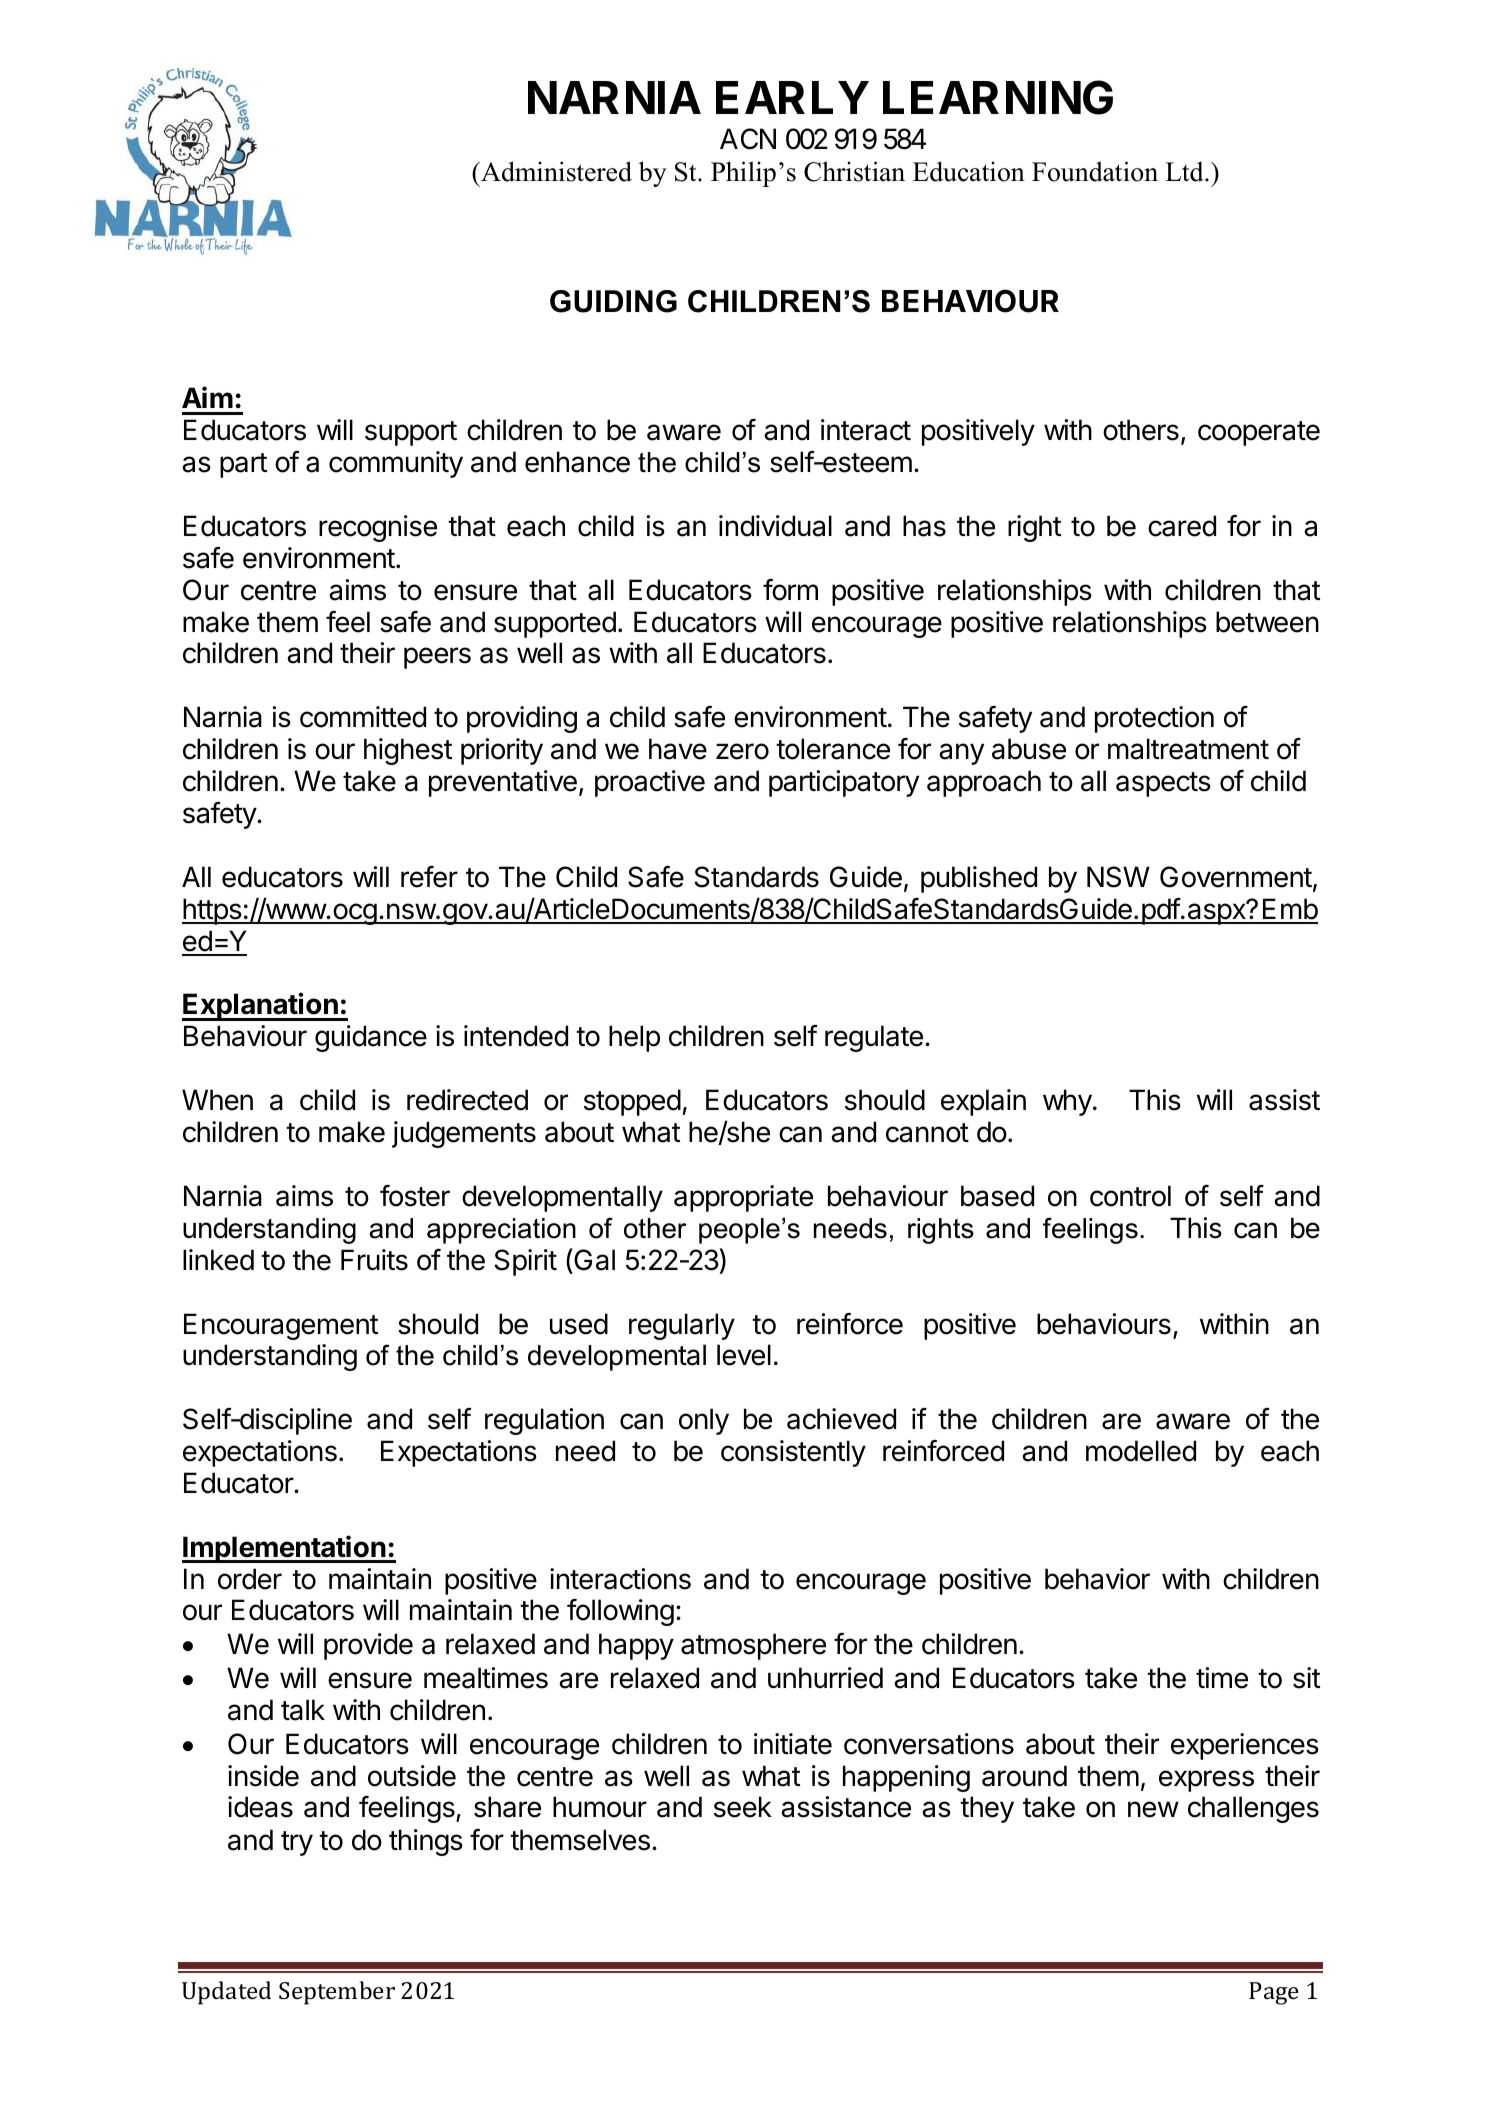  Describe the element at coordinates (1185, 171) in the screenshot. I see `Ltd` at that location.
